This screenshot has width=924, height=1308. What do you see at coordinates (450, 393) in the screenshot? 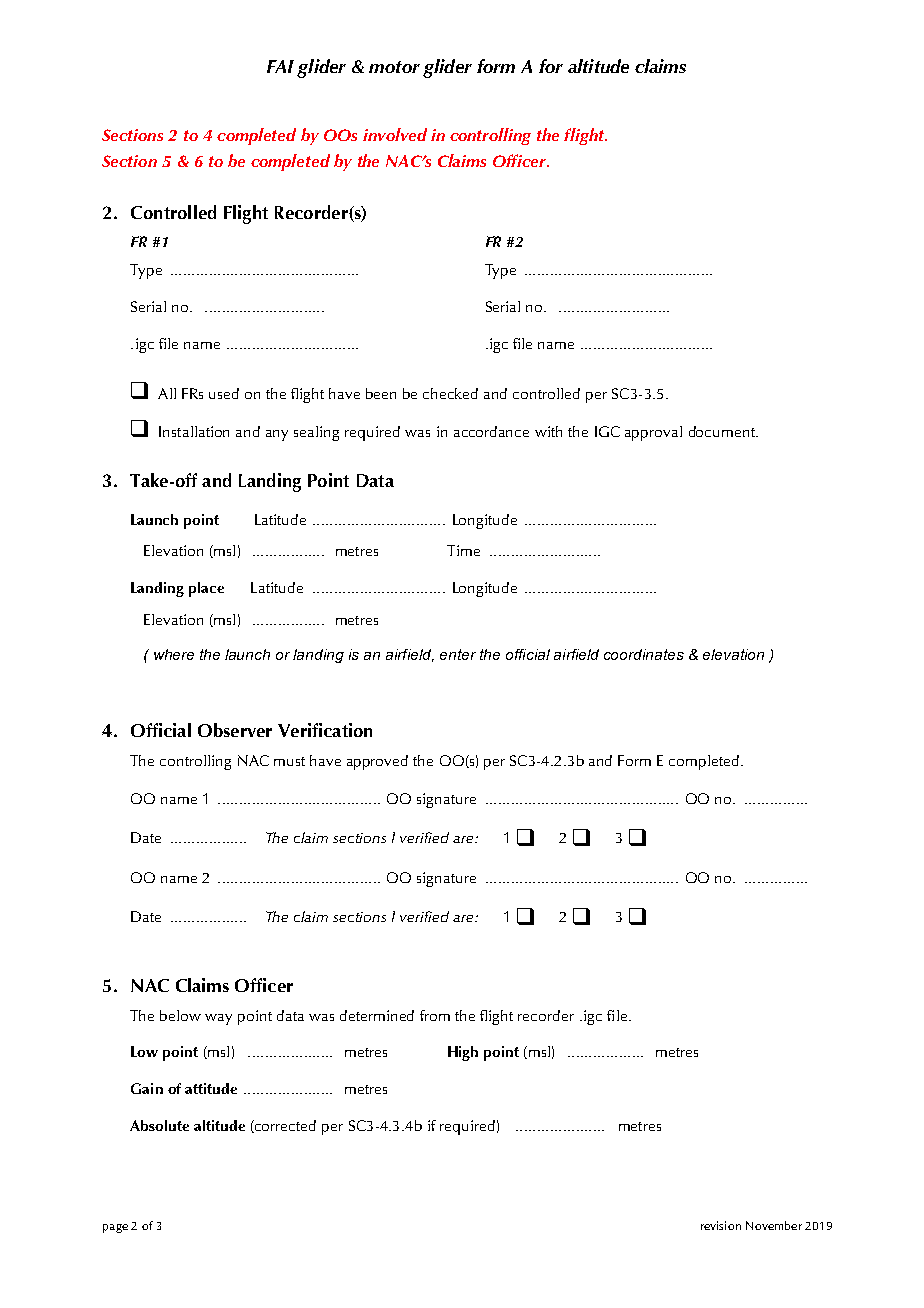
I see `checked` at bounding box center [450, 393].
